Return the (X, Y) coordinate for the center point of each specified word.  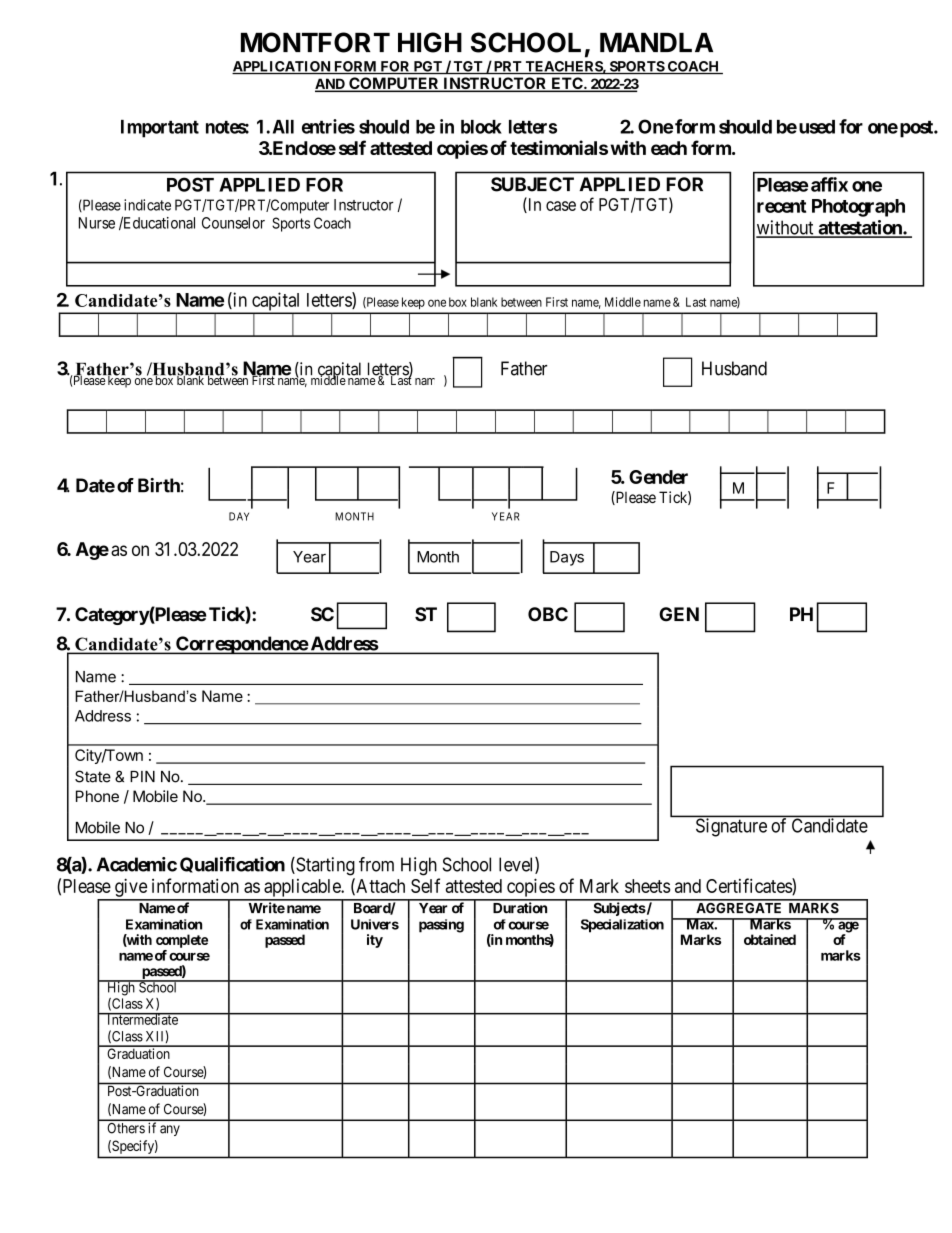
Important (160, 129)
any (170, 1130)
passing (441, 926)
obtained (770, 939)
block (481, 127)
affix (829, 184)
